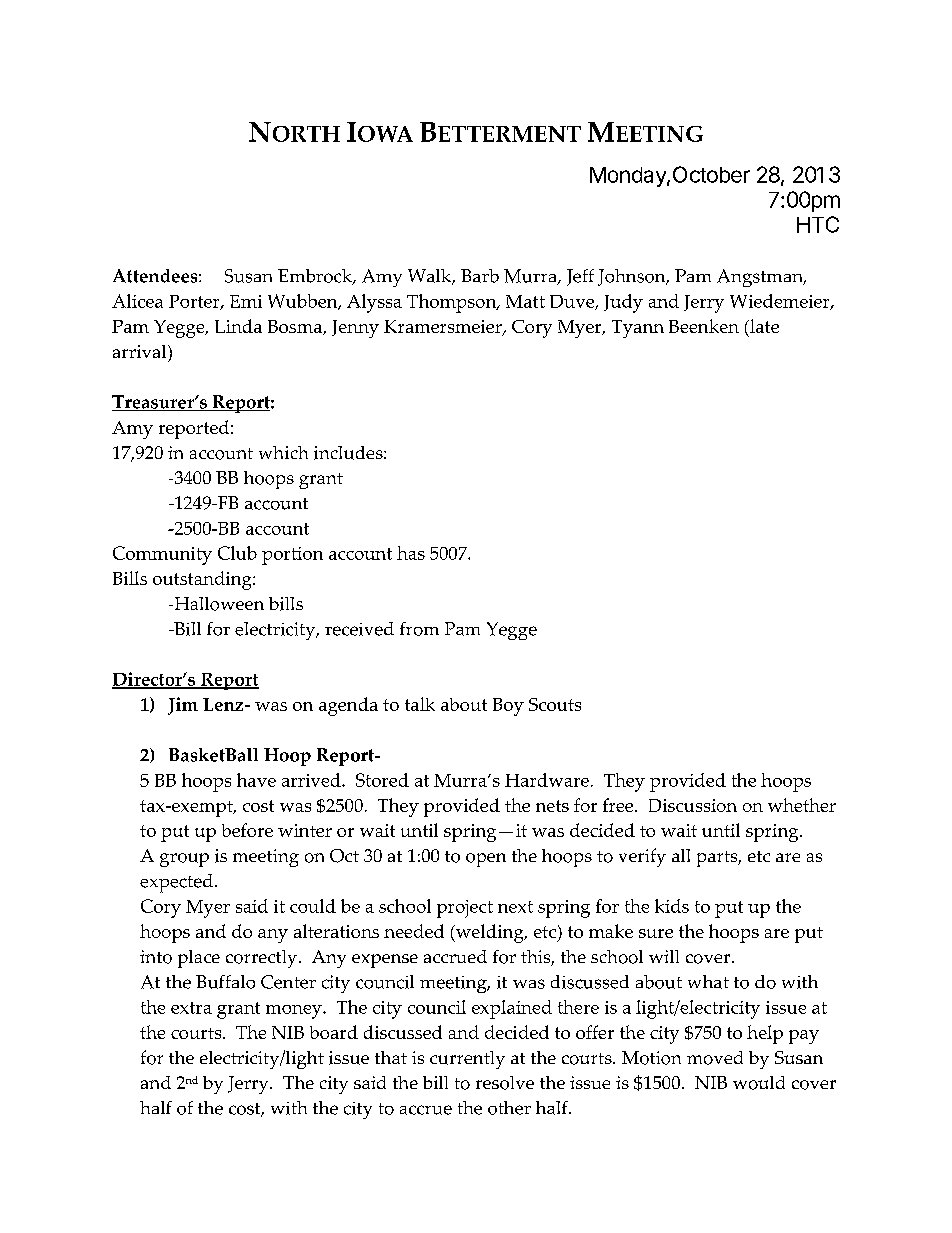  What do you see at coordinates (246, 301) in the page?
I see `Emi` at bounding box center [246, 301].
